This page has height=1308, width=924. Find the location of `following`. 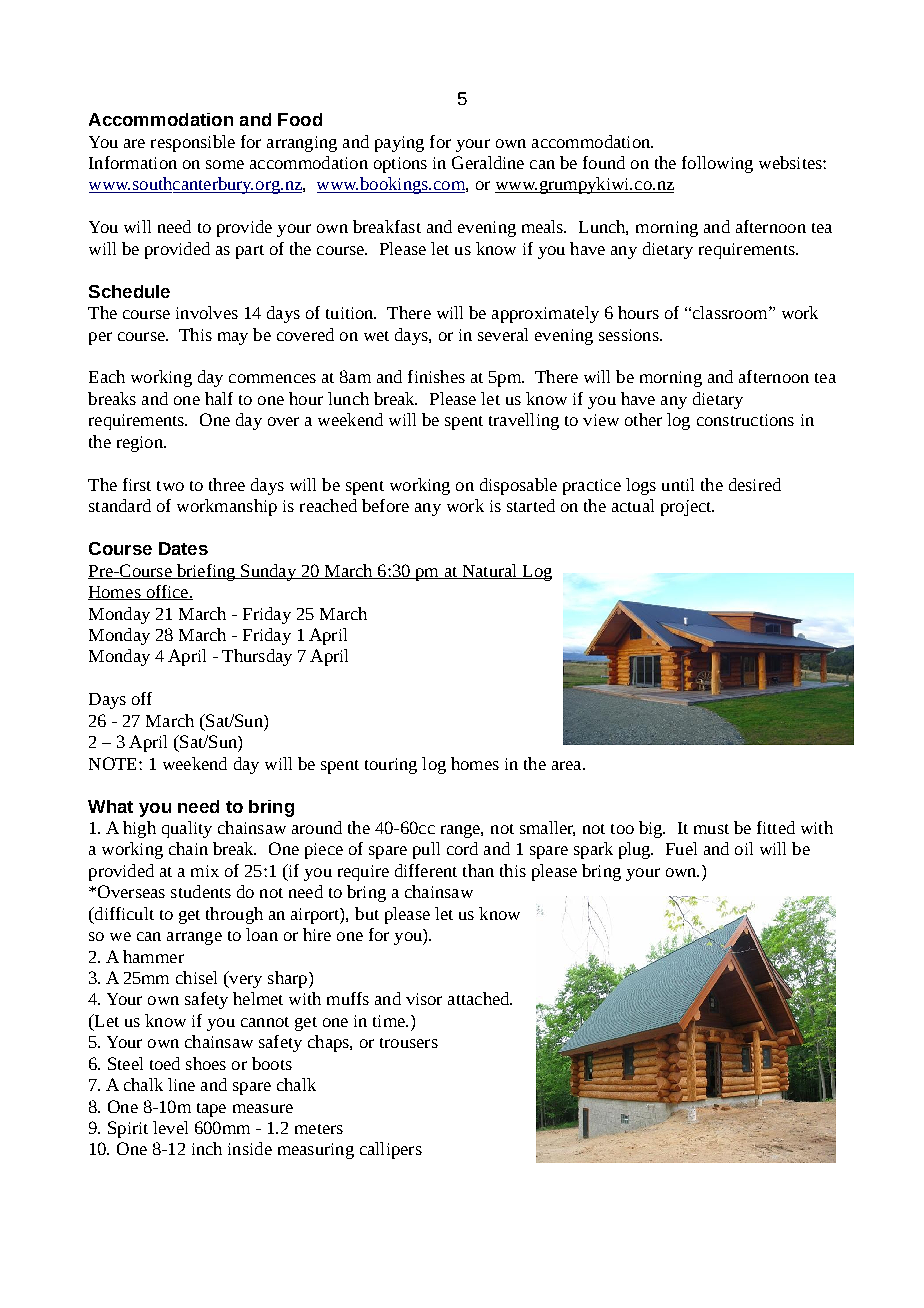

following is located at coordinates (717, 164).
